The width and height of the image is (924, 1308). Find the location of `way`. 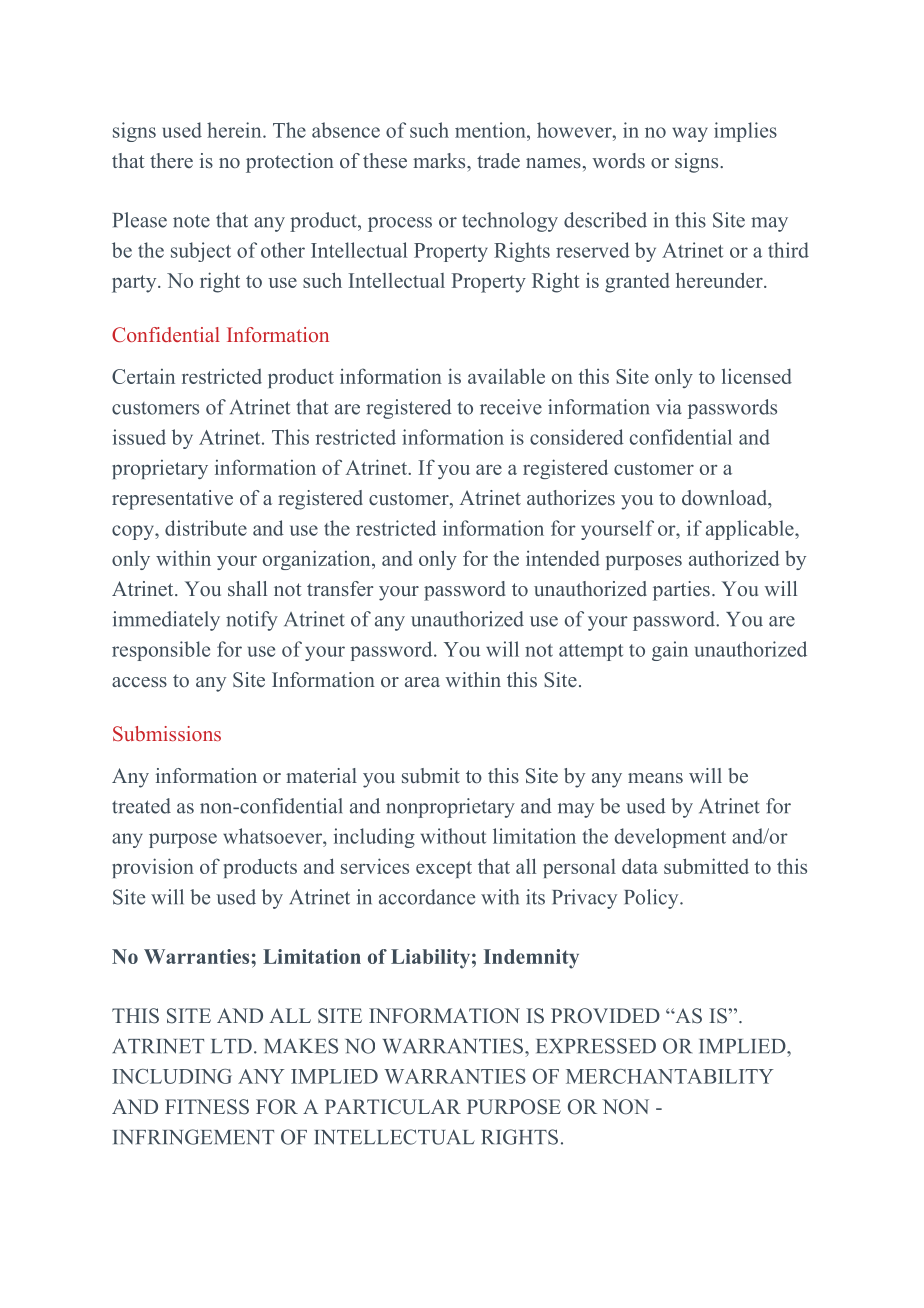

way is located at coordinates (690, 134).
